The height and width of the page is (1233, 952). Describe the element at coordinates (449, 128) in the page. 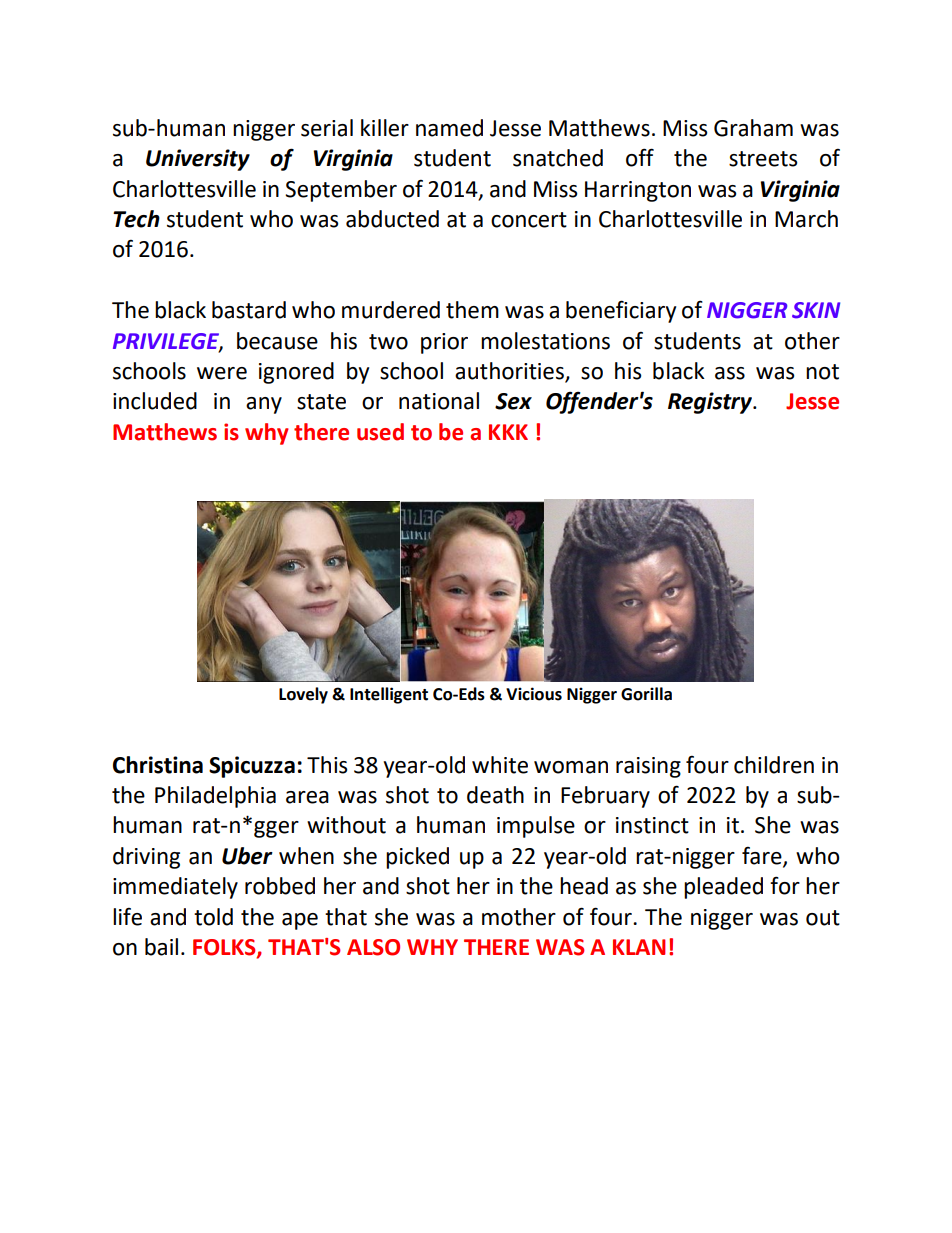

I see `named` at that location.
